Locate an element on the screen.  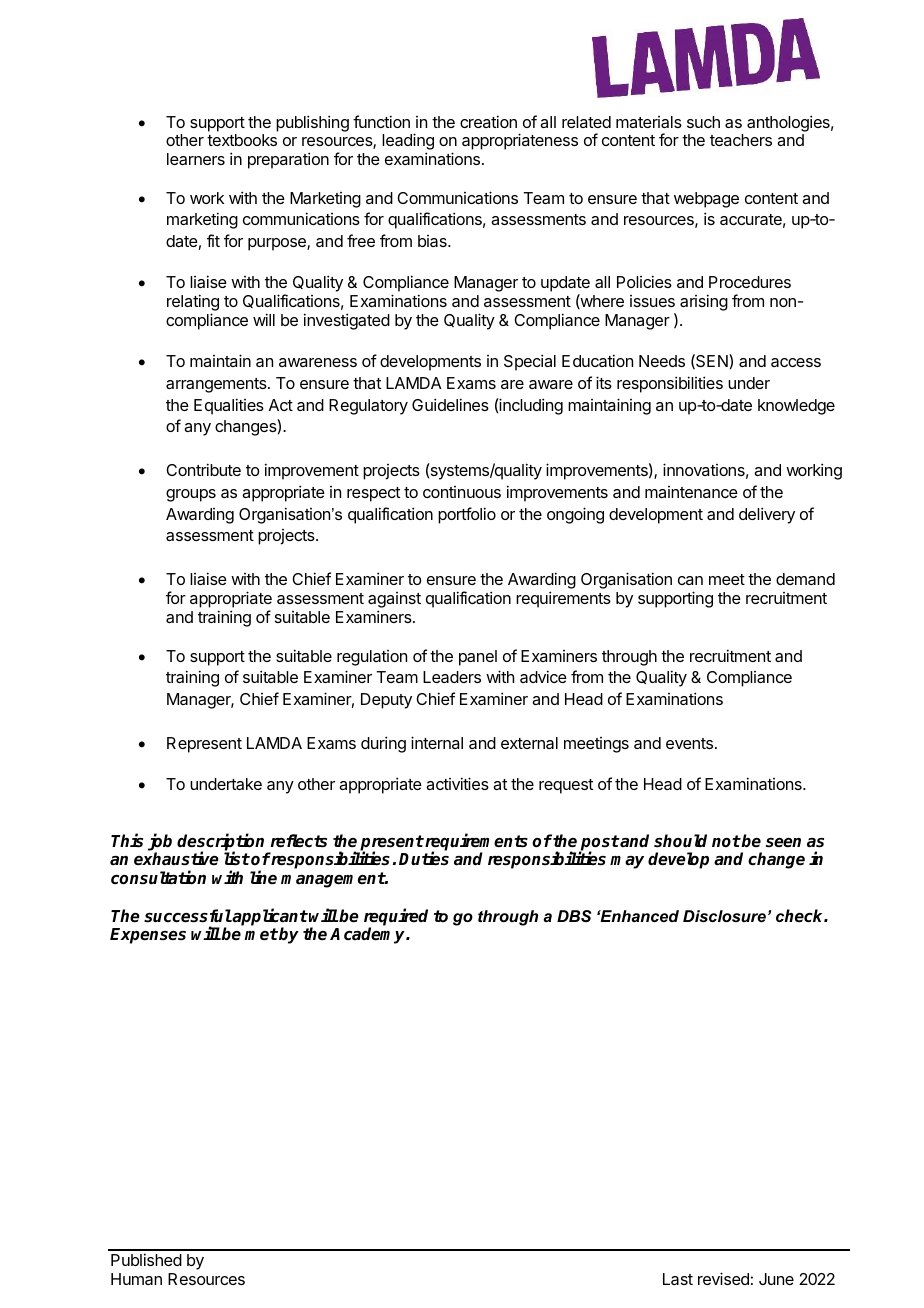
Duties is located at coordinates (424, 859).
